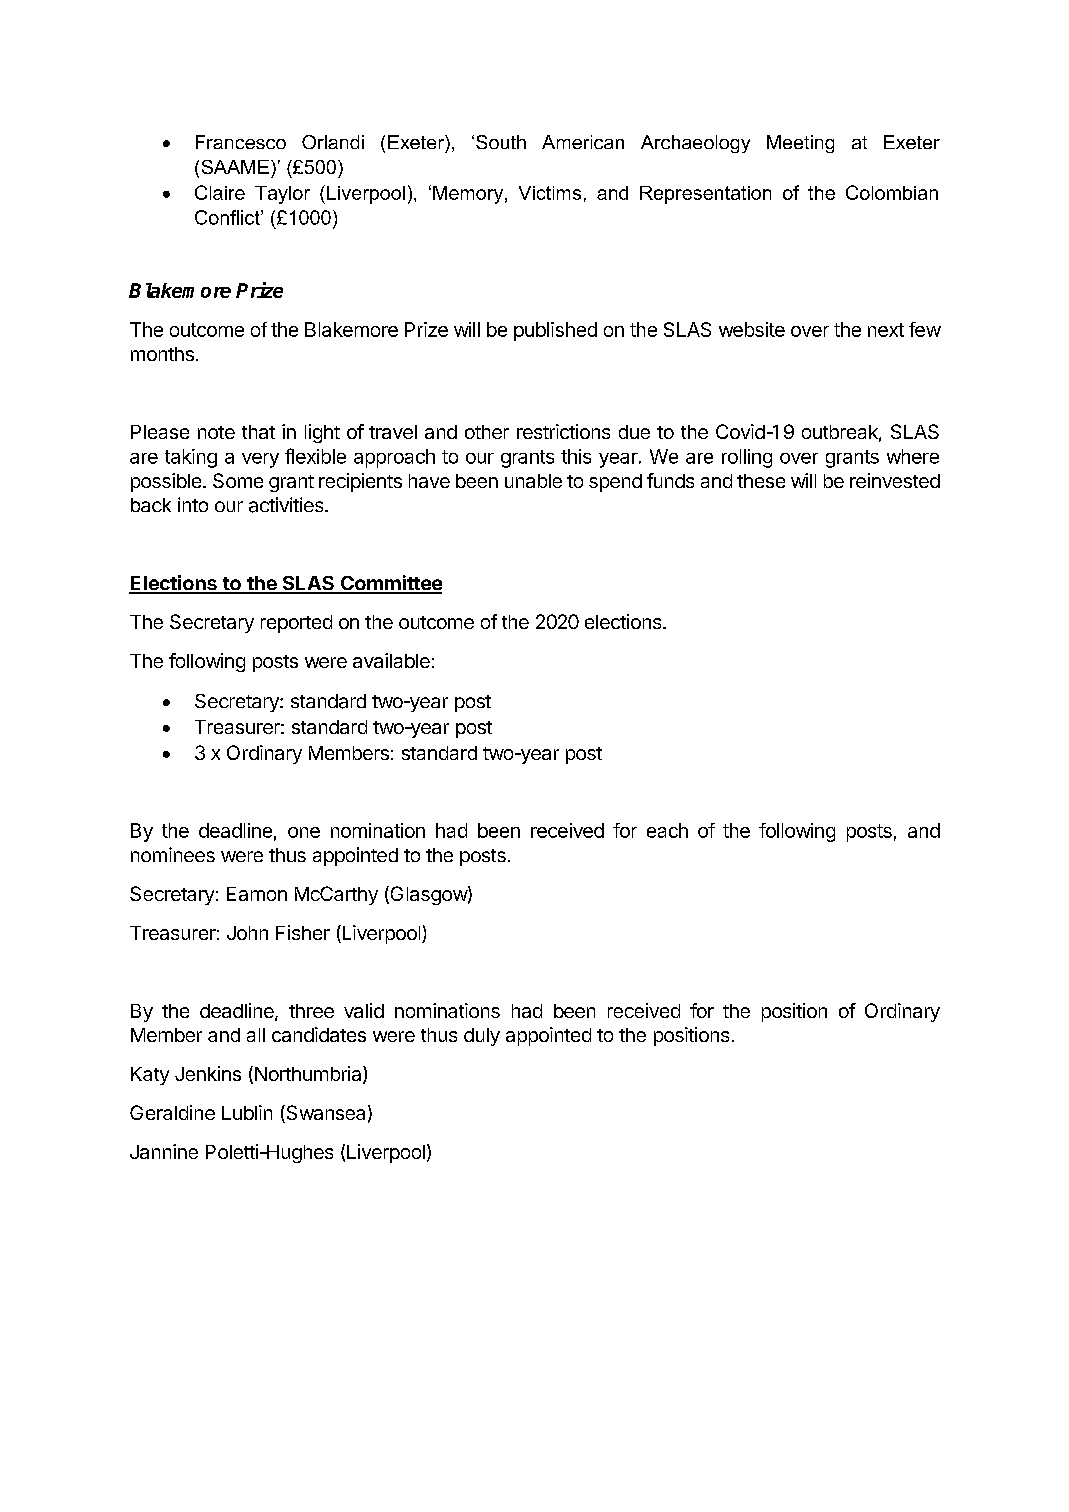  I want to click on available, so click(391, 660).
